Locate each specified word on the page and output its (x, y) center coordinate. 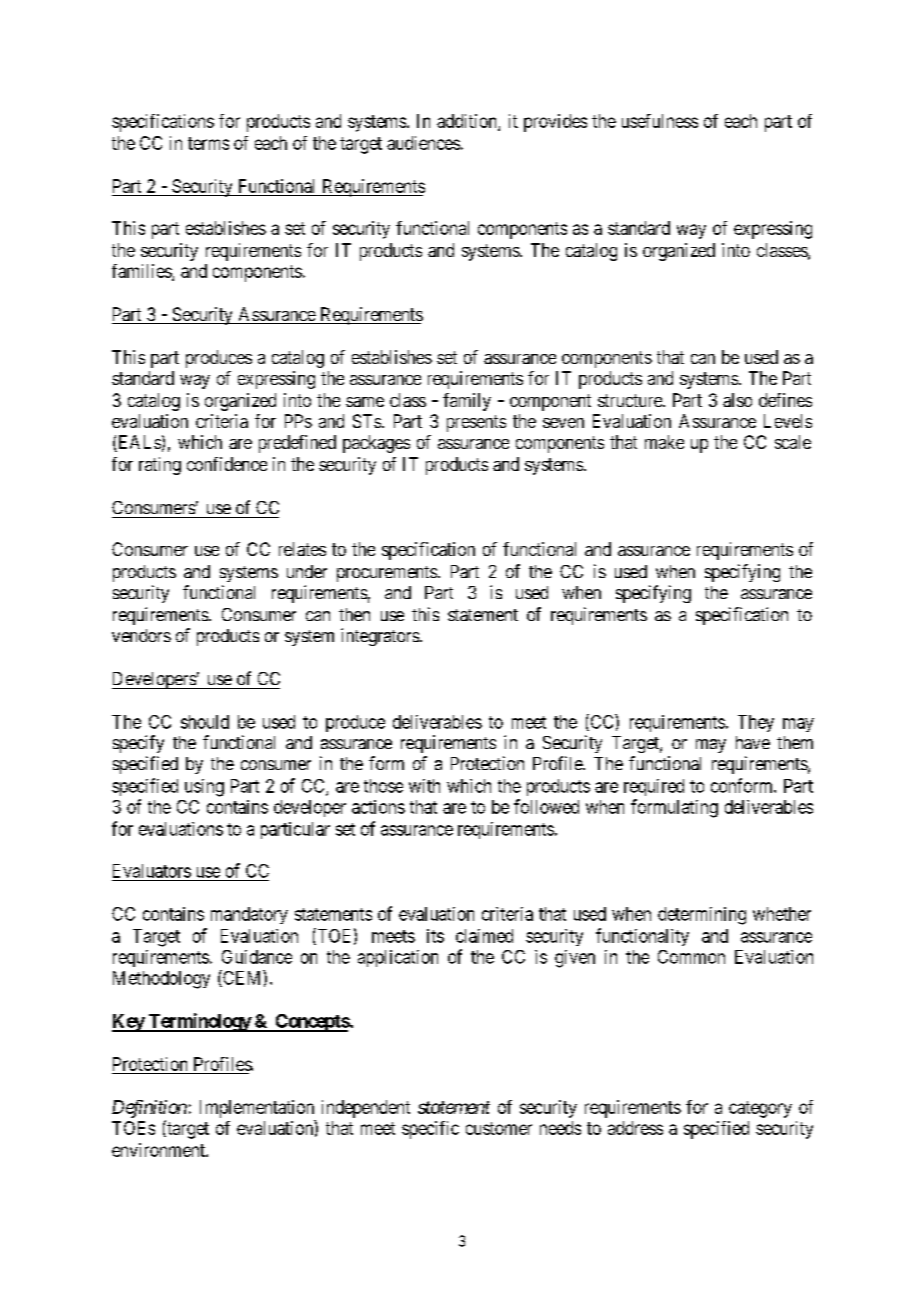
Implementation (257, 1109)
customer (499, 1128)
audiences (423, 143)
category (760, 1109)
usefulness (660, 121)
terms (208, 143)
